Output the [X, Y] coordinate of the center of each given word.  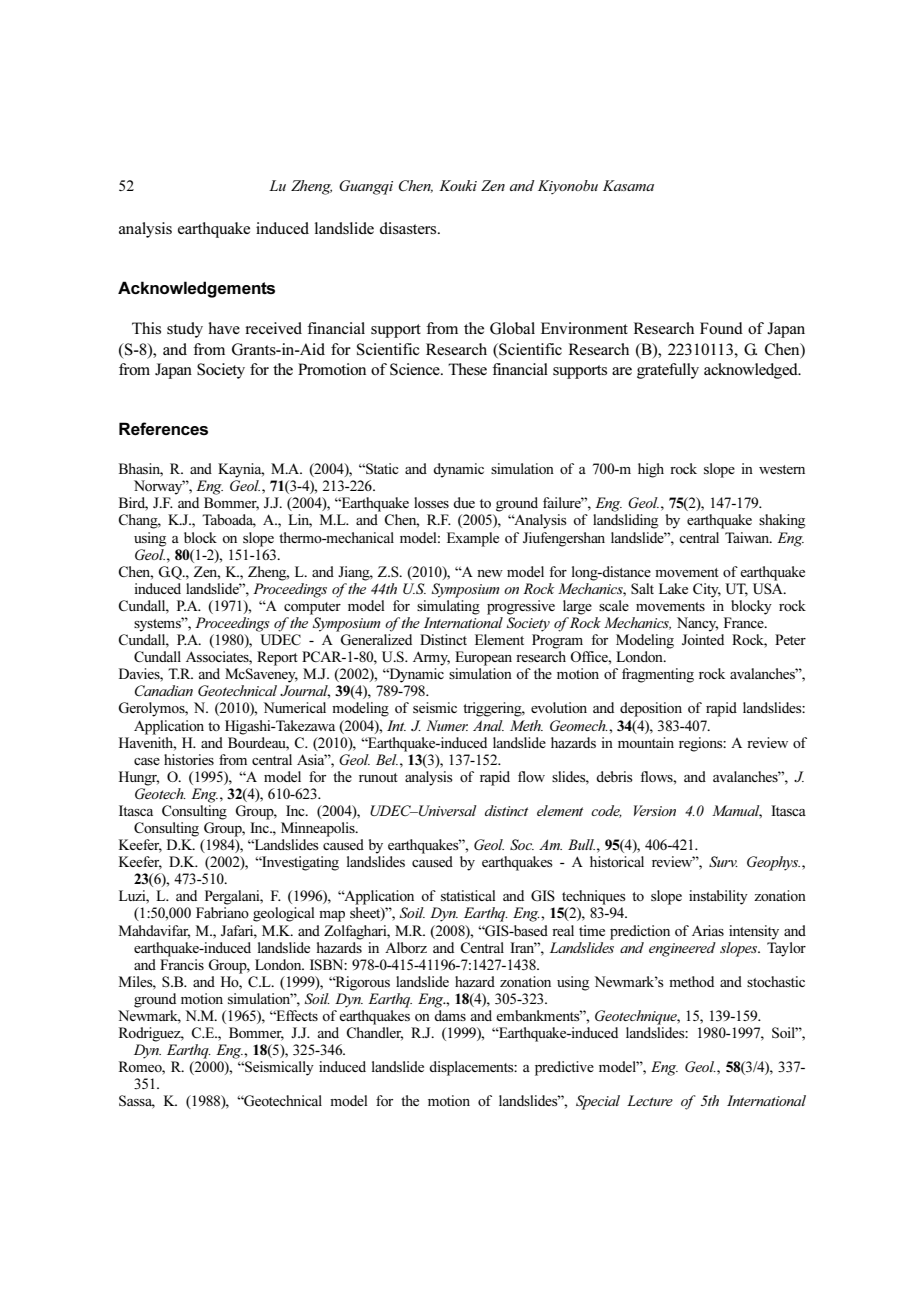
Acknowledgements [196, 289]
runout [378, 777]
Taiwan [748, 537]
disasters [409, 228]
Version [655, 810]
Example [473, 539]
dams [450, 1015]
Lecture [650, 1100]
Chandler [374, 1034]
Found [721, 328]
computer [312, 608]
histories [189, 759]
